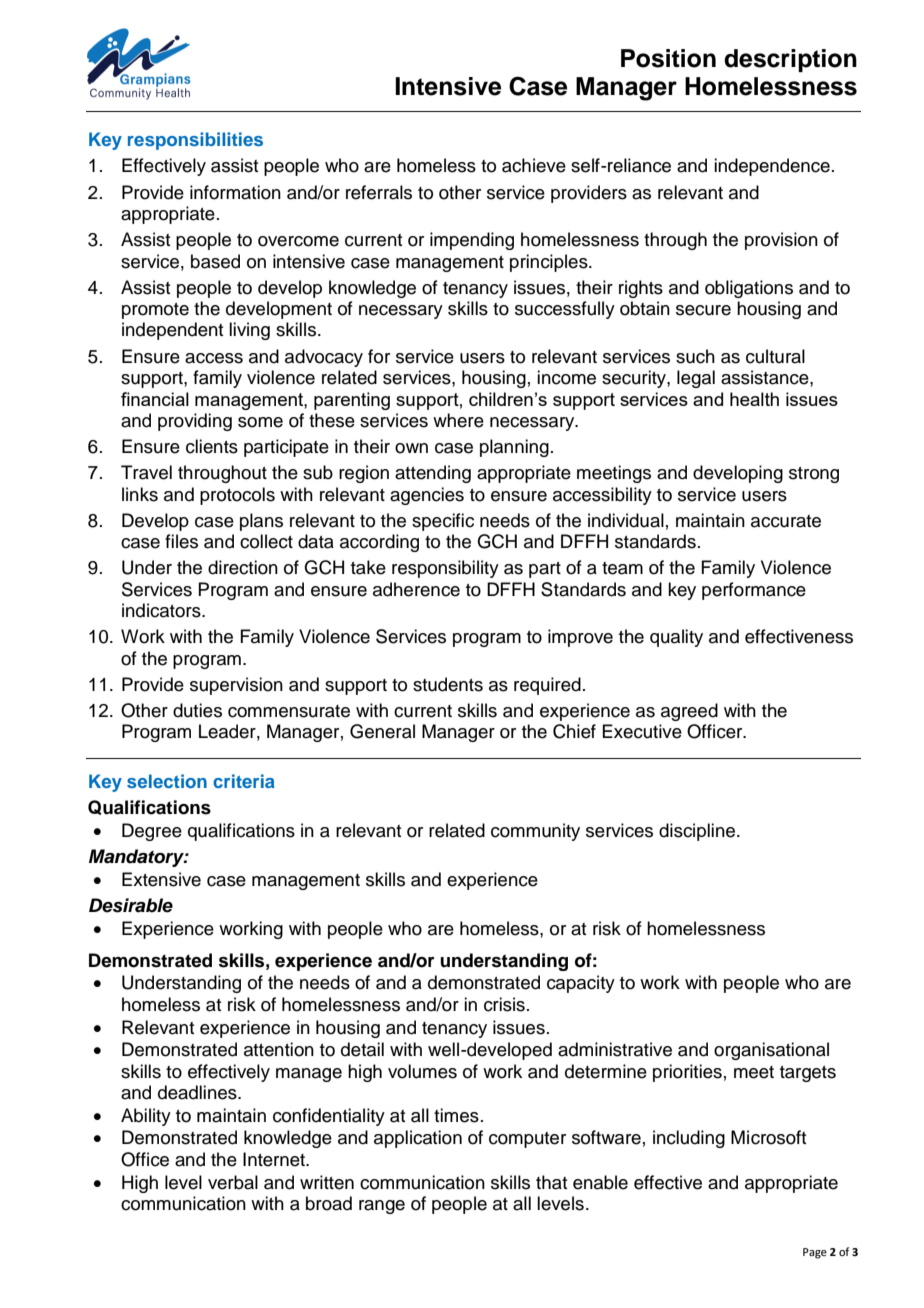 This screenshot has width=924, height=1308. What do you see at coordinates (181, 541) in the screenshot?
I see `files` at bounding box center [181, 541].
